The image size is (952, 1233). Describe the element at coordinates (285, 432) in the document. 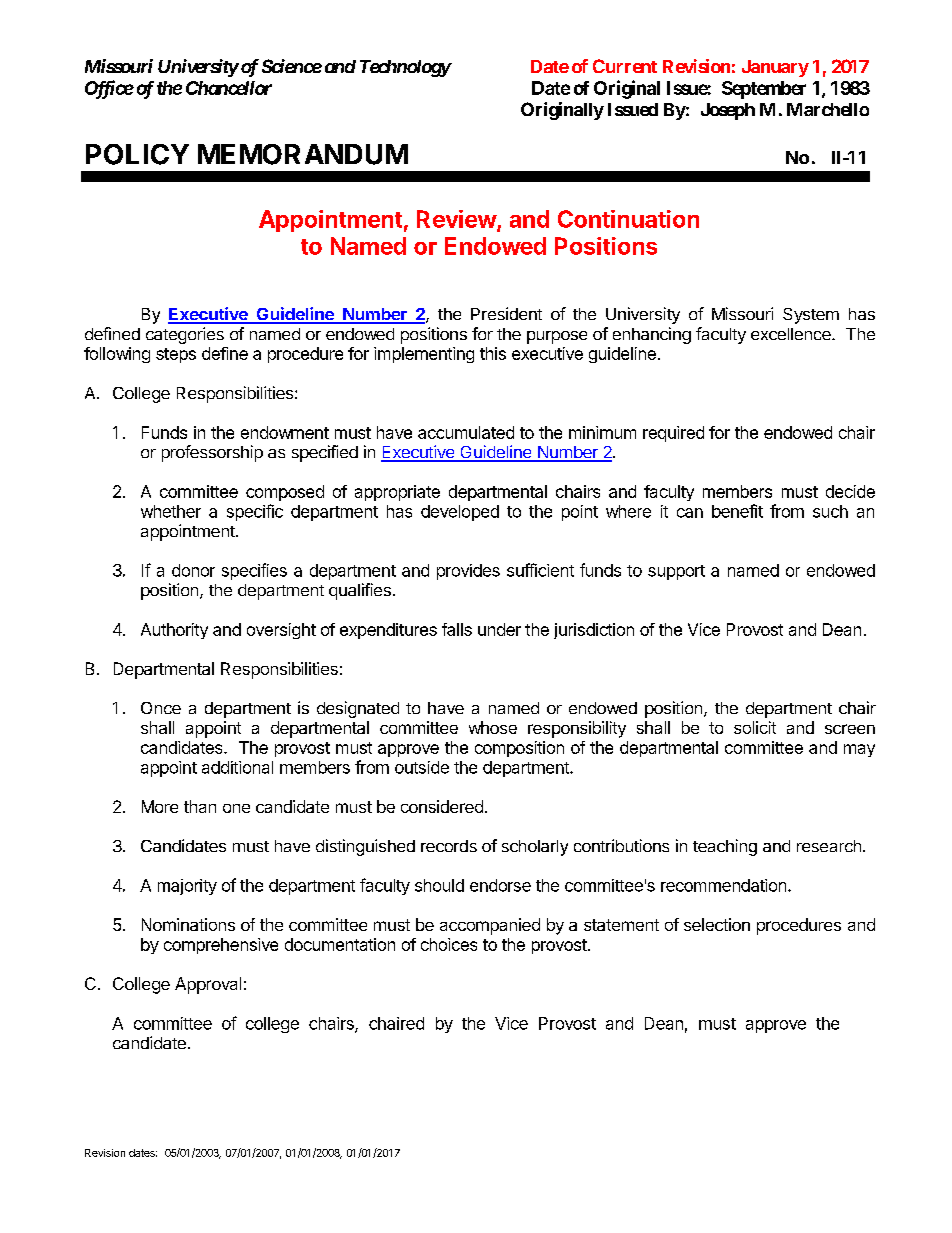

I see `endowment` at that location.
